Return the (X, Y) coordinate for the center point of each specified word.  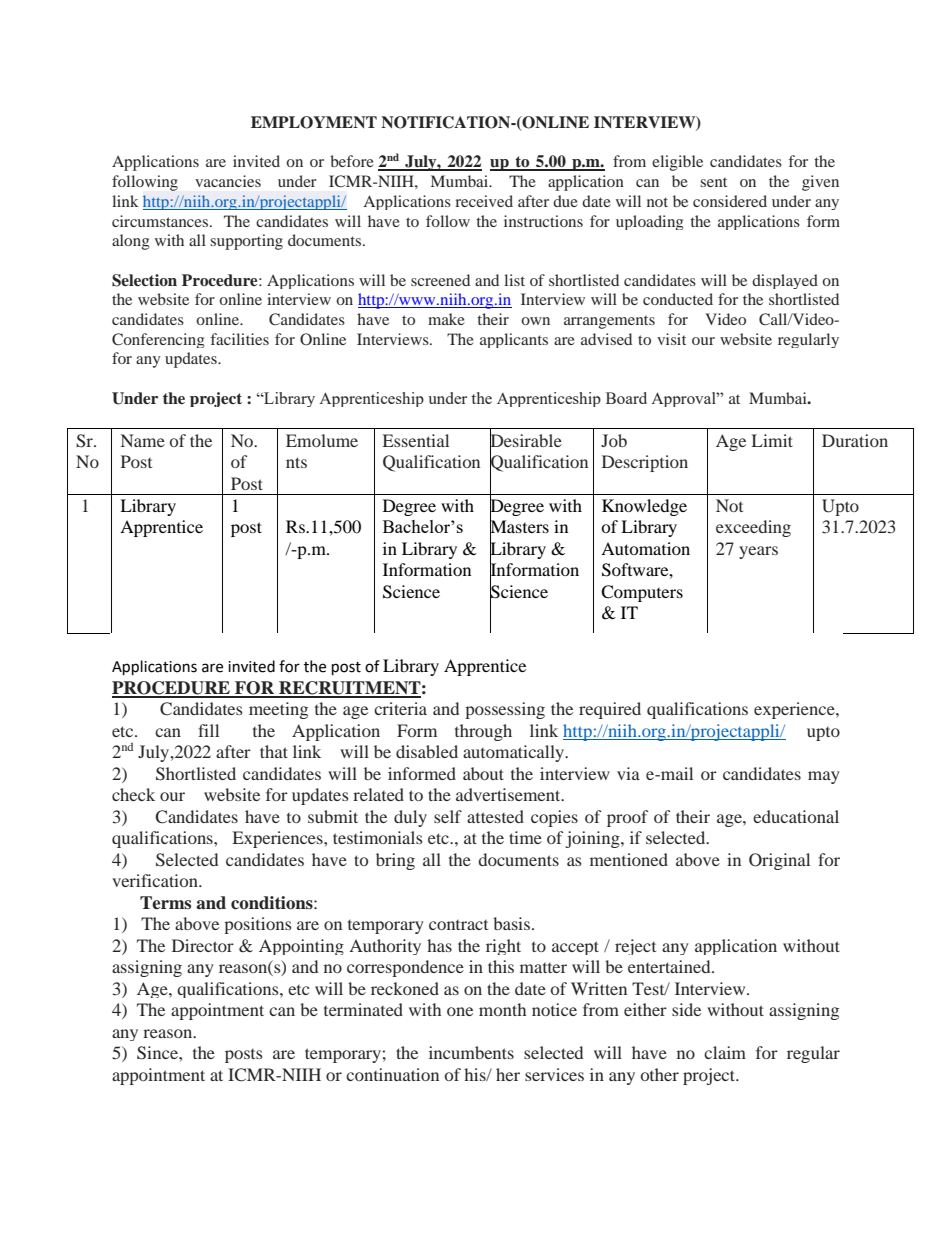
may (824, 777)
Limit (772, 440)
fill (208, 730)
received (484, 201)
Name (143, 440)
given (820, 183)
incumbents (471, 1052)
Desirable (526, 440)
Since (158, 1053)
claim (725, 1052)
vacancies (228, 181)
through (483, 732)
